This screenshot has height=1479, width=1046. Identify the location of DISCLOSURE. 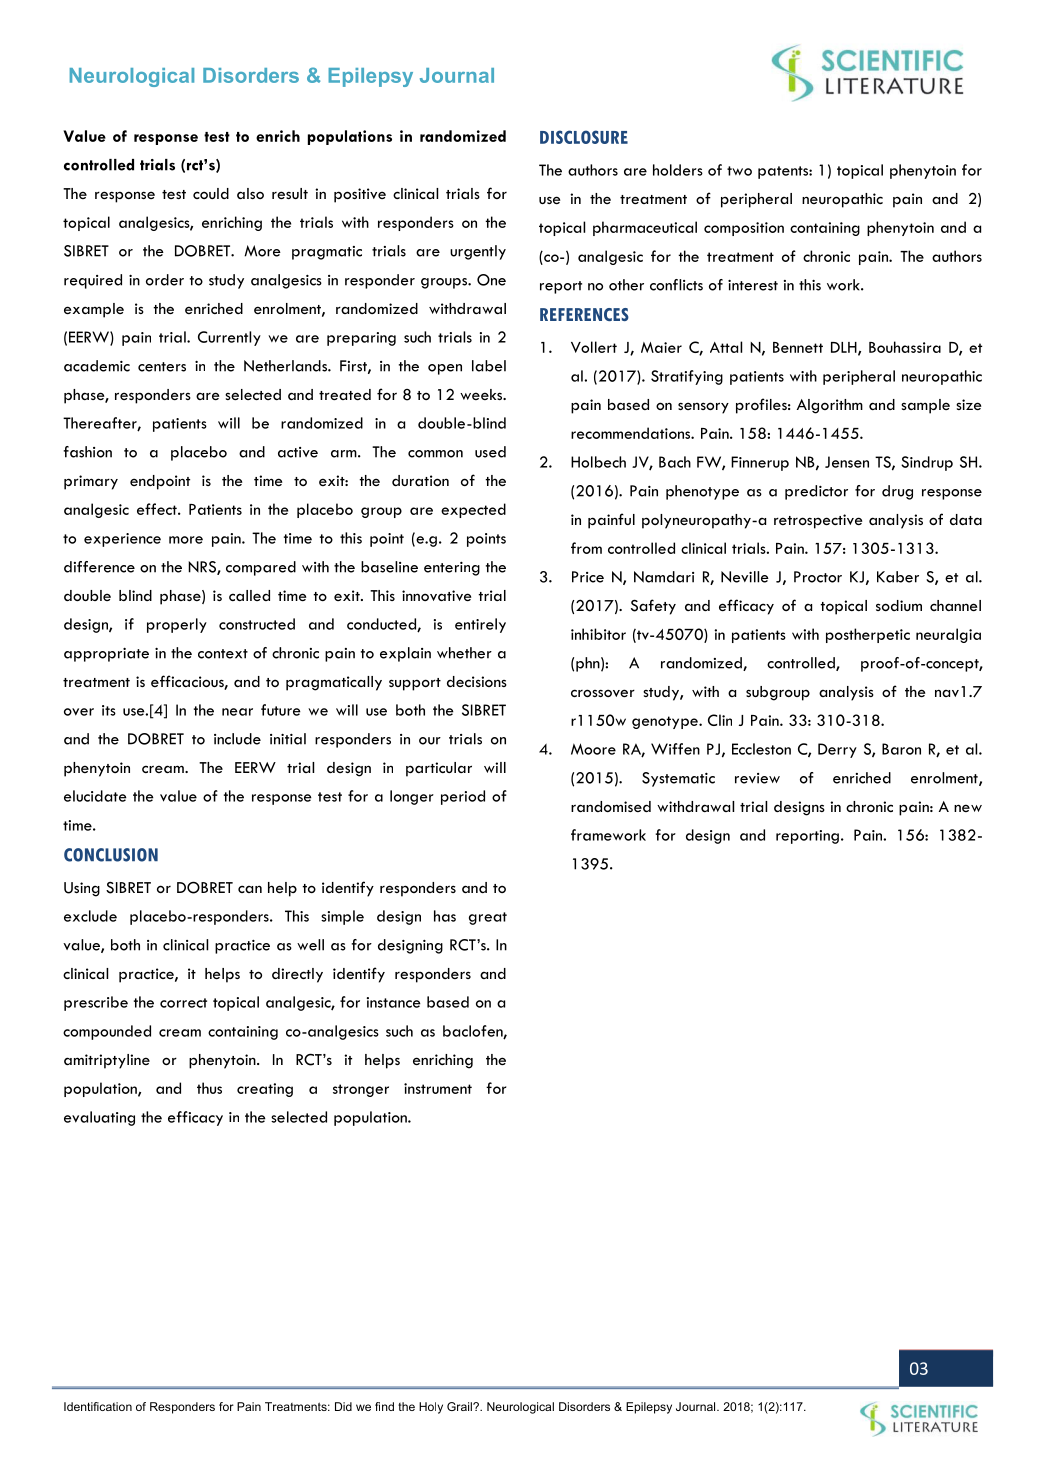
(584, 137).
